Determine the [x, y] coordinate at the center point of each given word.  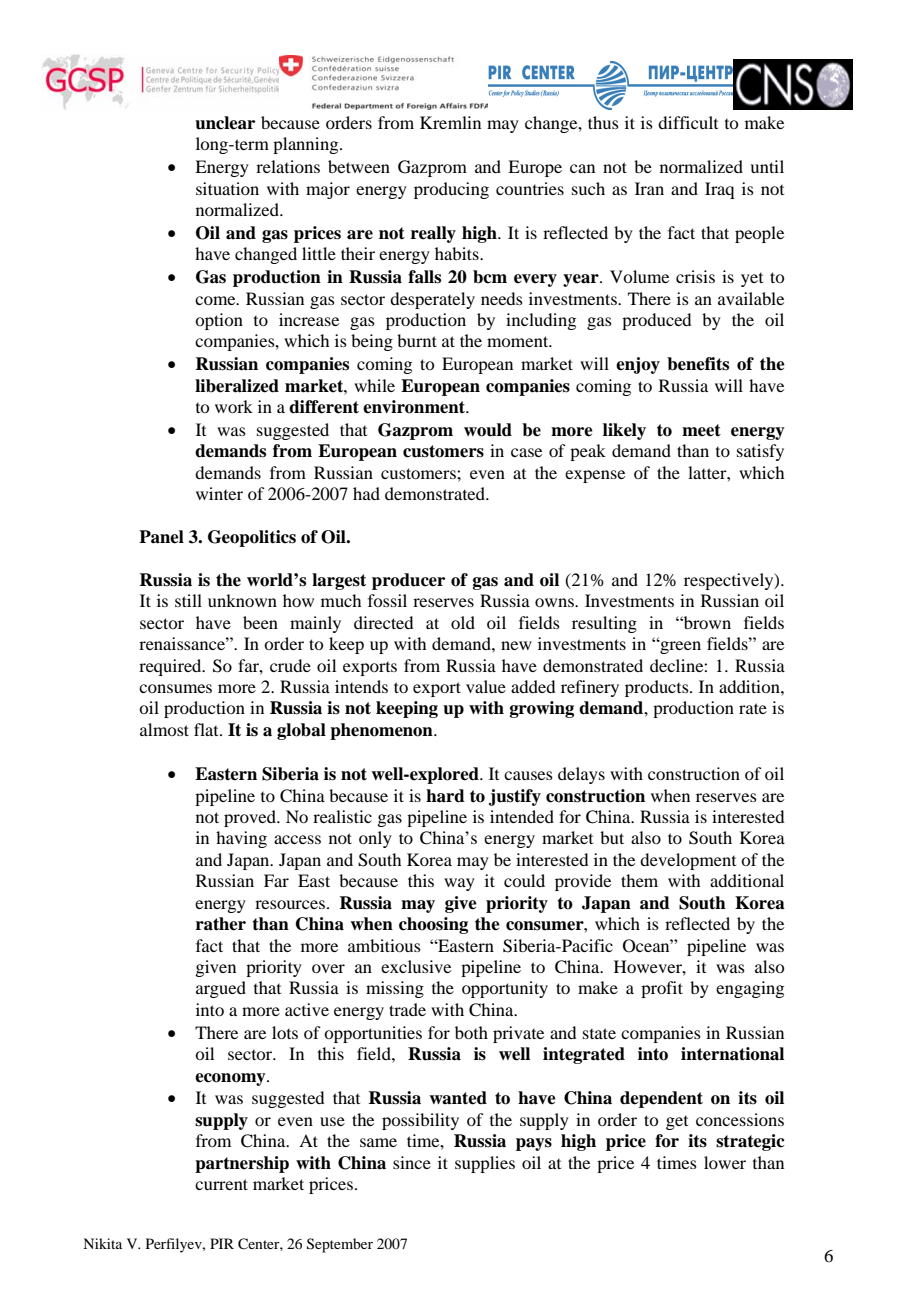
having [241, 839]
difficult [688, 122]
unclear [225, 123]
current [221, 1184]
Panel [161, 537]
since [412, 1162]
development [688, 861]
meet [701, 430]
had [366, 493]
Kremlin [450, 122]
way [459, 884]
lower [725, 1162]
